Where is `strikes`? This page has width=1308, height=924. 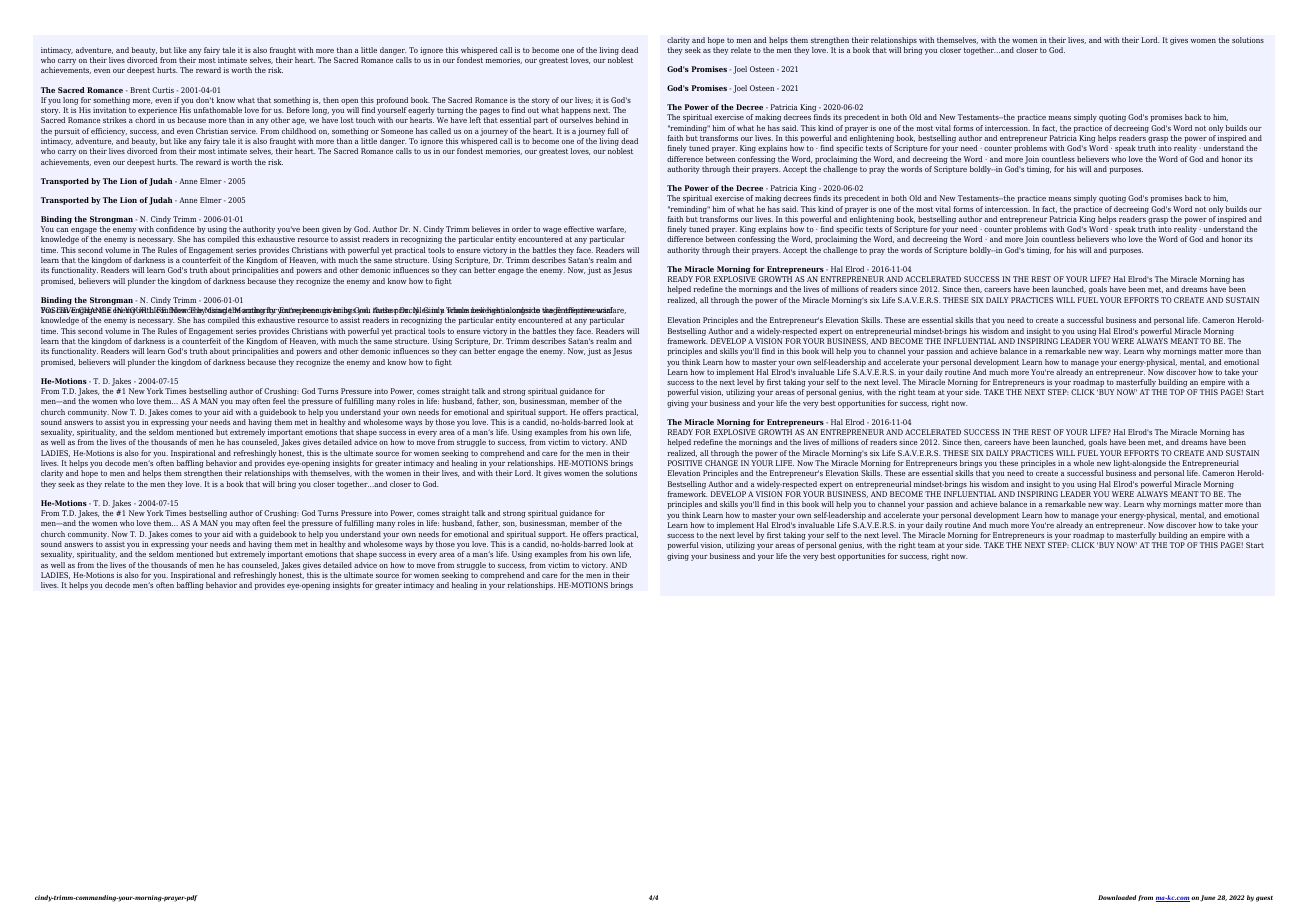 strikes is located at coordinates (114, 120).
